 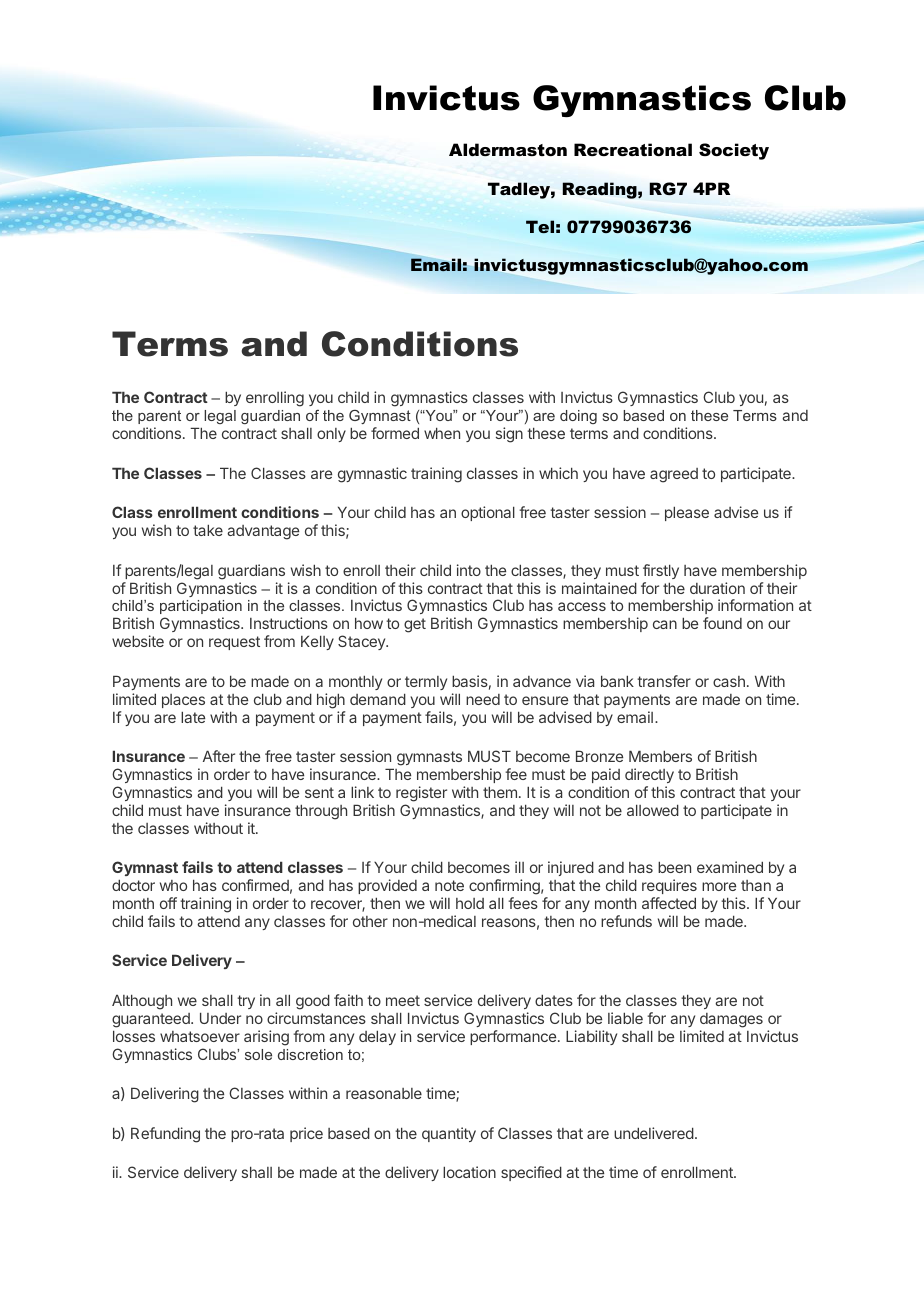 I want to click on Recreational, so click(x=633, y=149).
